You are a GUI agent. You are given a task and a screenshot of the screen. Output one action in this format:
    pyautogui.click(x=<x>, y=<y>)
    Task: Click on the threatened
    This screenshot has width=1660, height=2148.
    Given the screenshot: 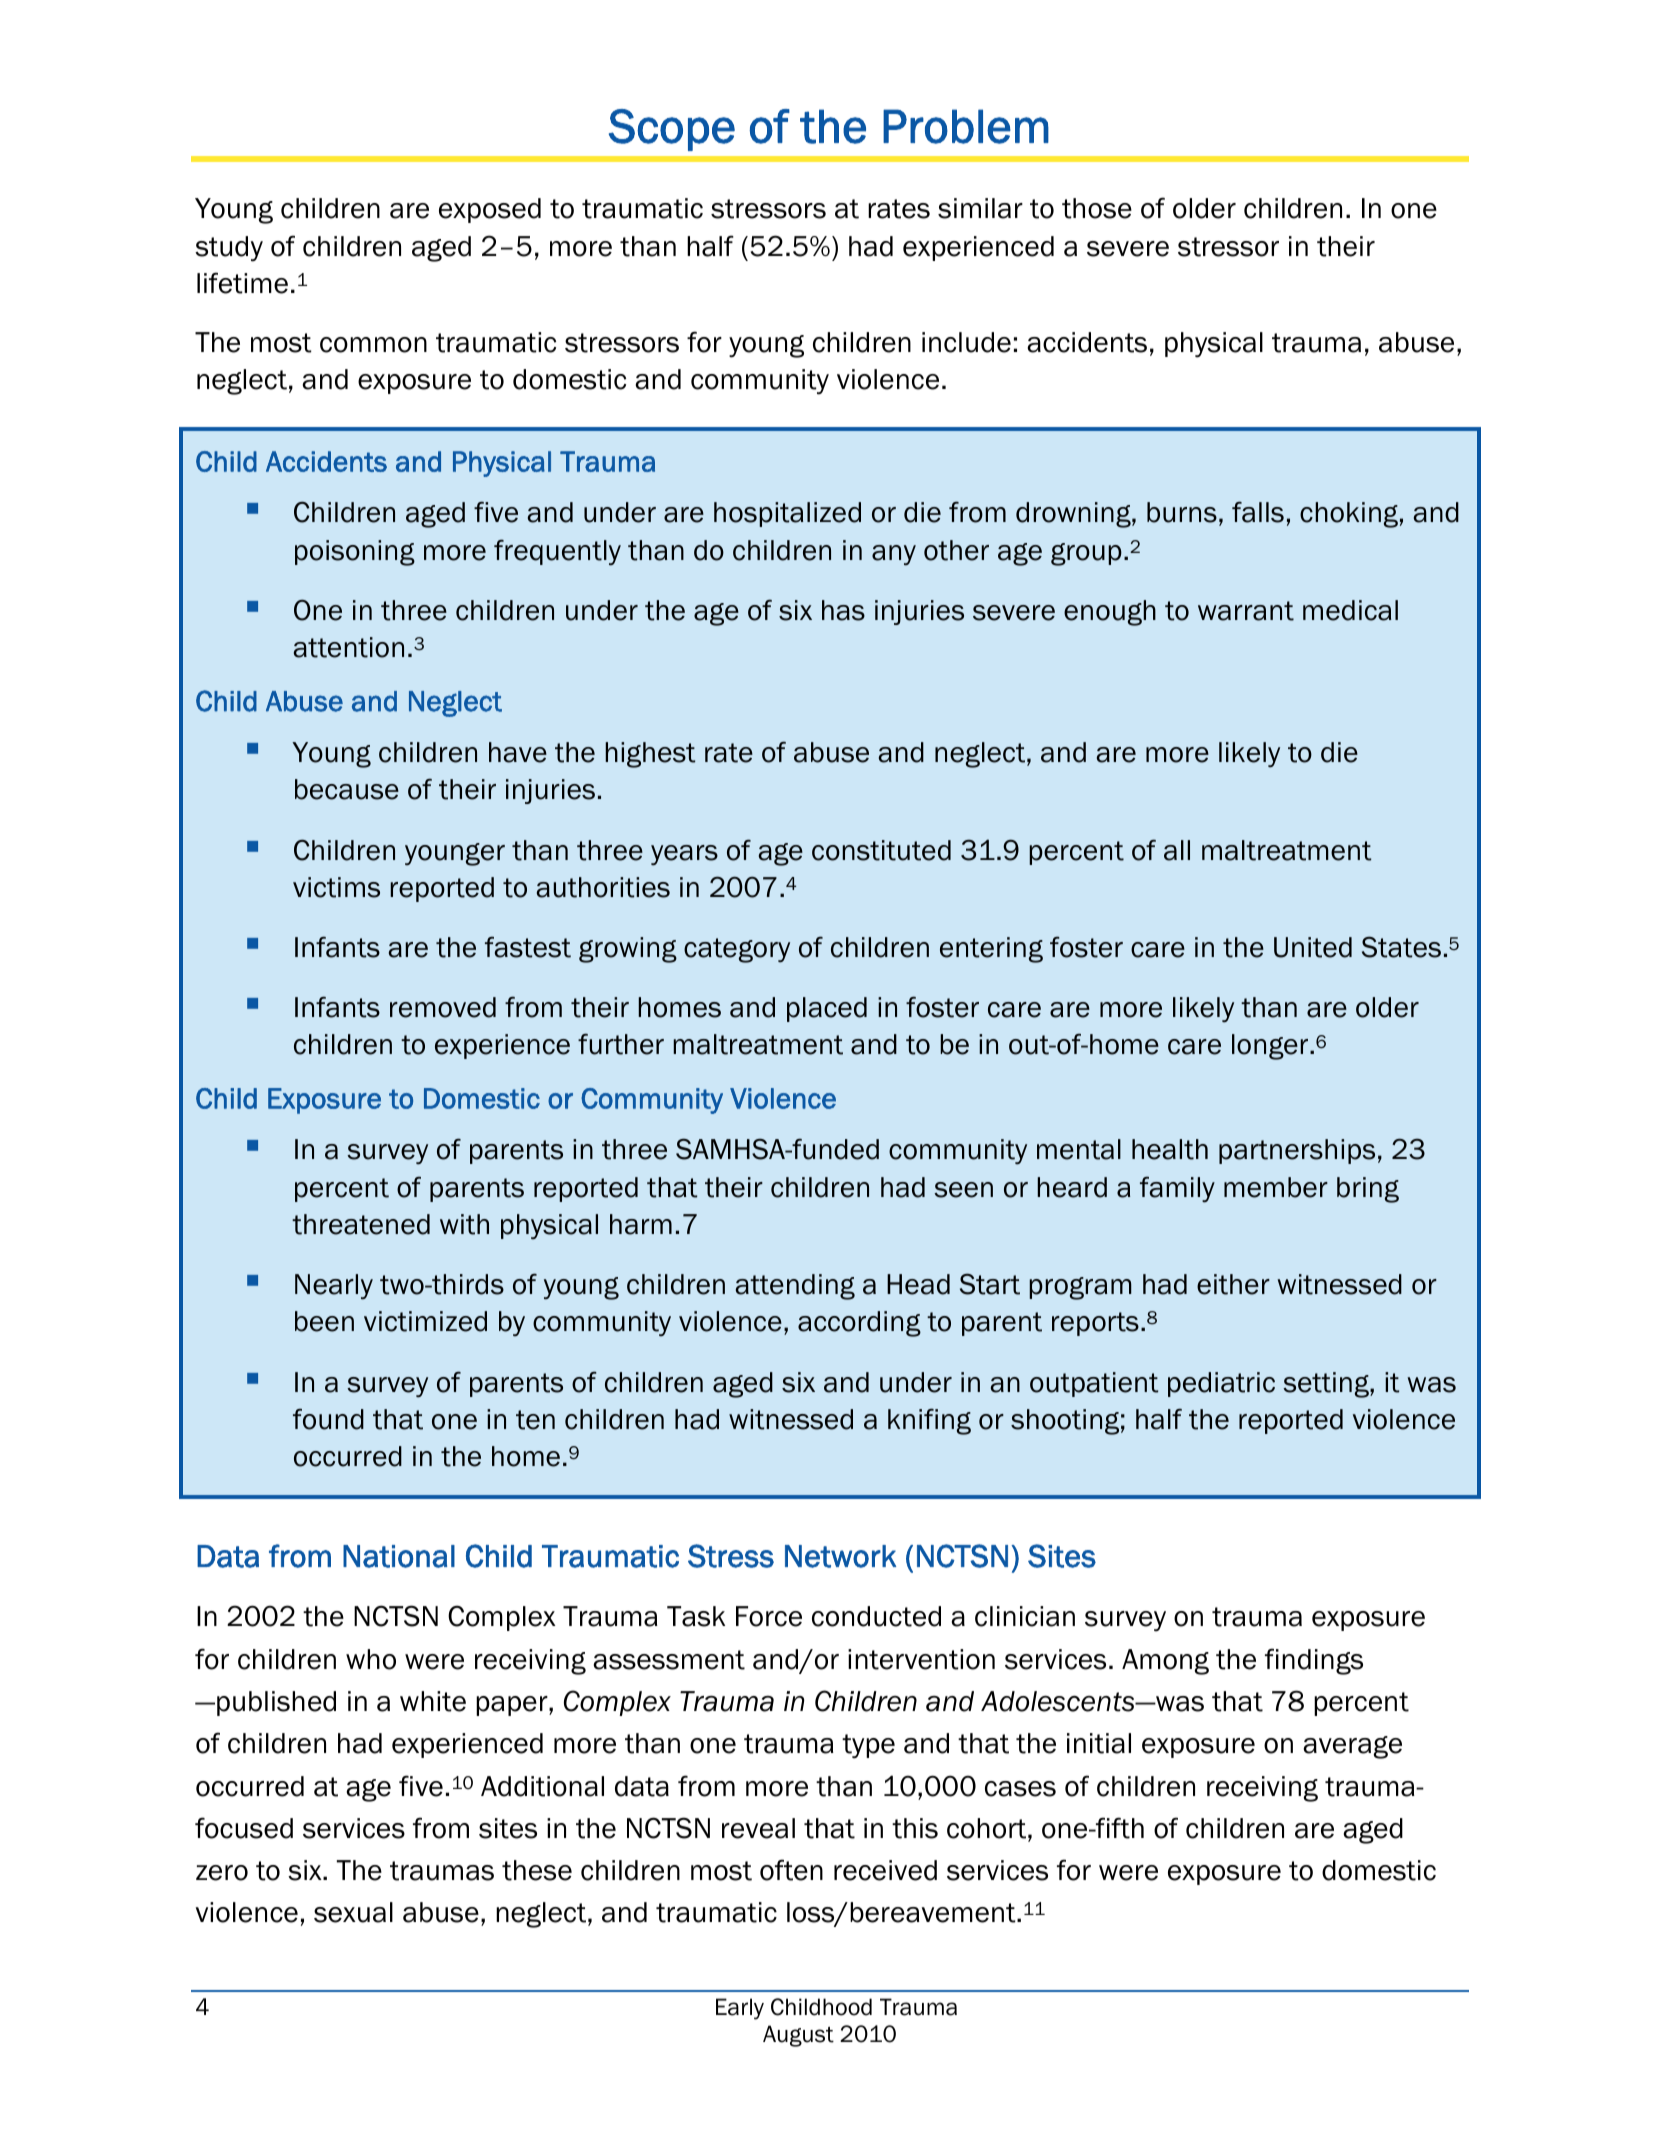 What is the action you would take?
    pyautogui.click(x=361, y=1224)
